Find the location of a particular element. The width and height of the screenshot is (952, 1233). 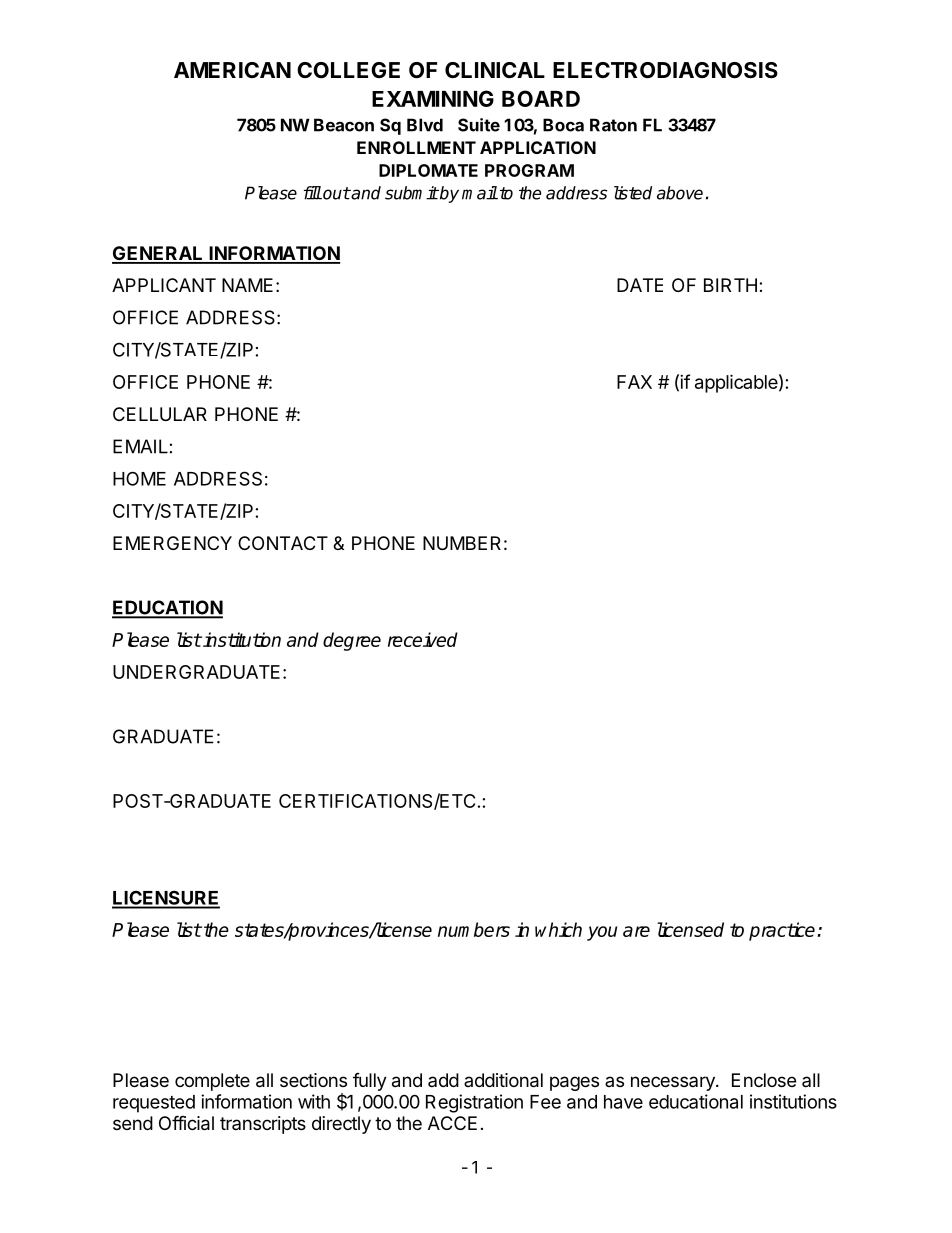

AMERICAN is located at coordinates (232, 70).
